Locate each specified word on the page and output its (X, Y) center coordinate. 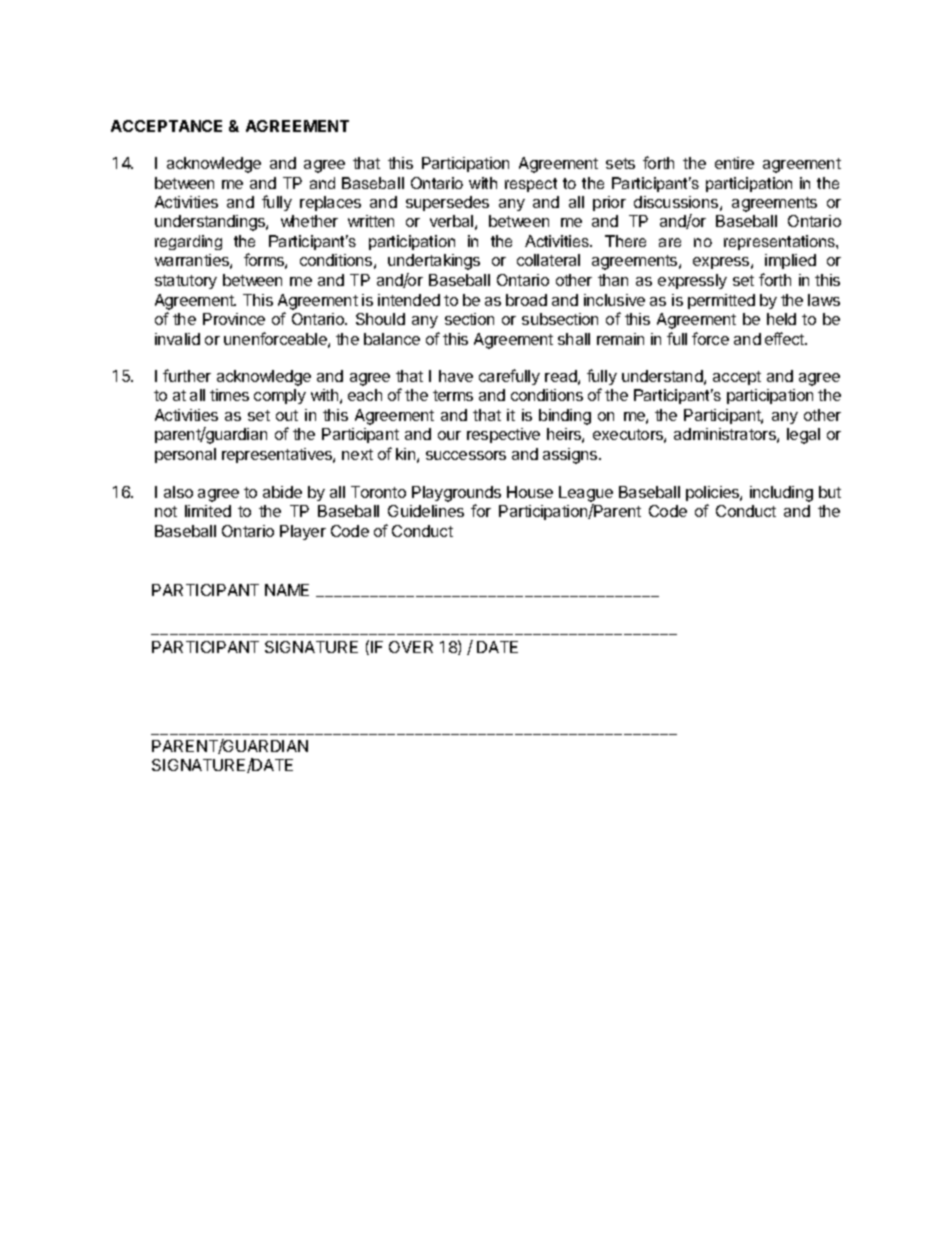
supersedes (447, 203)
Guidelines (426, 511)
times (229, 395)
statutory (186, 282)
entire (734, 163)
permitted (721, 301)
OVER (411, 647)
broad (526, 300)
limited (208, 511)
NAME (287, 590)
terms (453, 395)
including (781, 494)
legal (803, 436)
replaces (330, 203)
